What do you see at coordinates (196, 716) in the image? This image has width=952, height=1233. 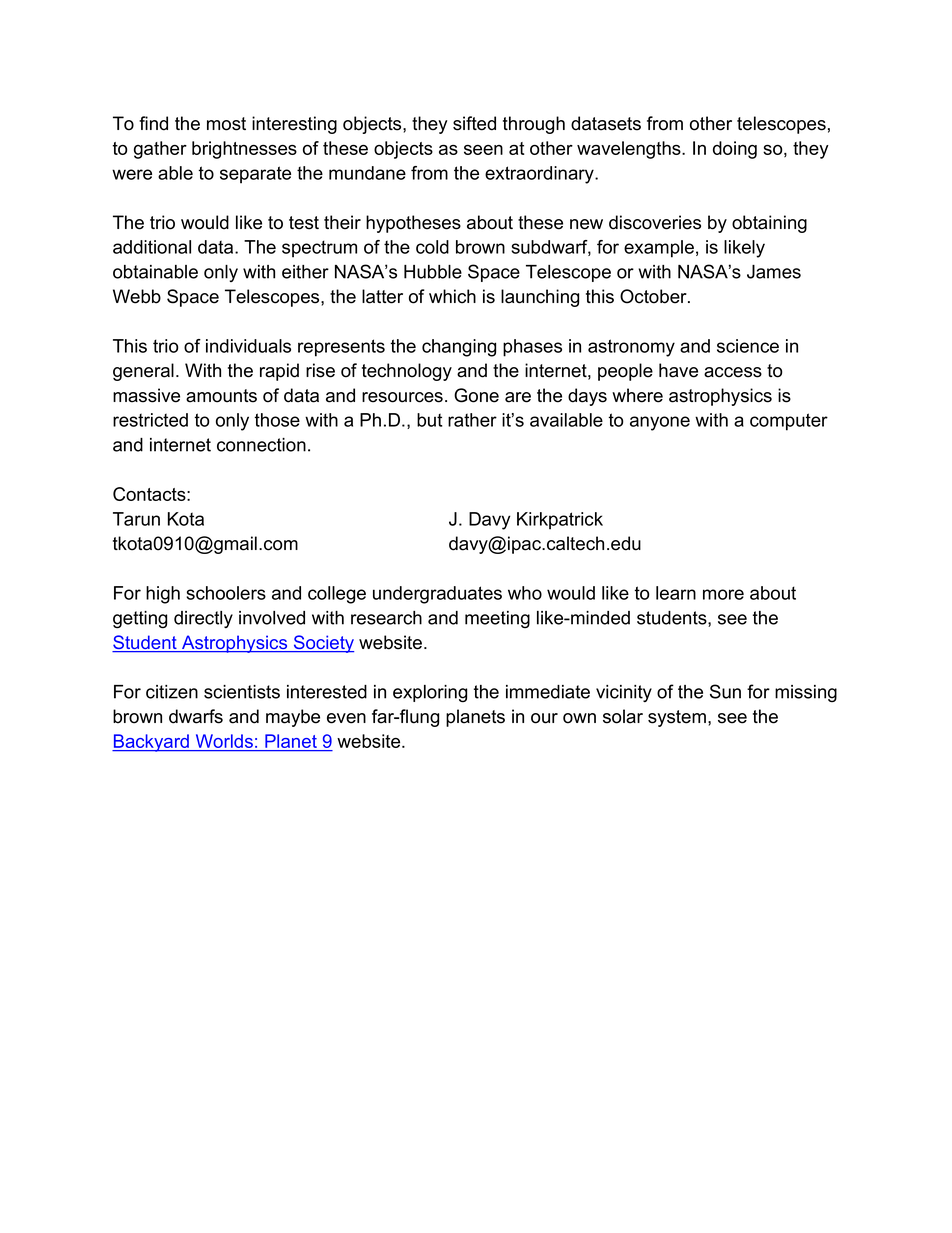 I see `dwarfs` at bounding box center [196, 716].
